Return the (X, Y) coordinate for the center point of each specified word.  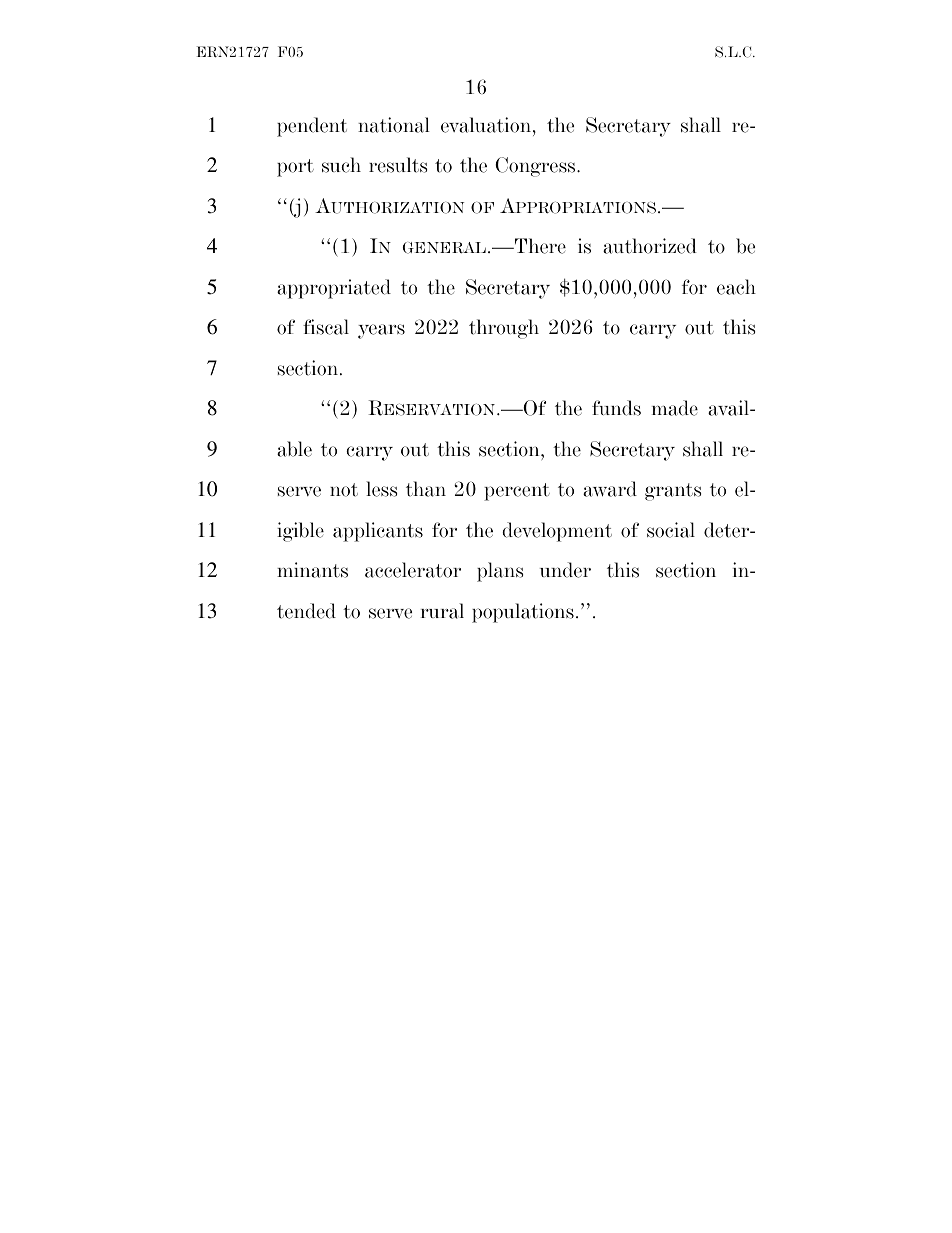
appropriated (334, 289)
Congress (536, 167)
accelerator (413, 570)
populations (523, 613)
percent (517, 492)
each (736, 287)
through (504, 329)
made (675, 408)
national (394, 125)
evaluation (487, 125)
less (381, 489)
